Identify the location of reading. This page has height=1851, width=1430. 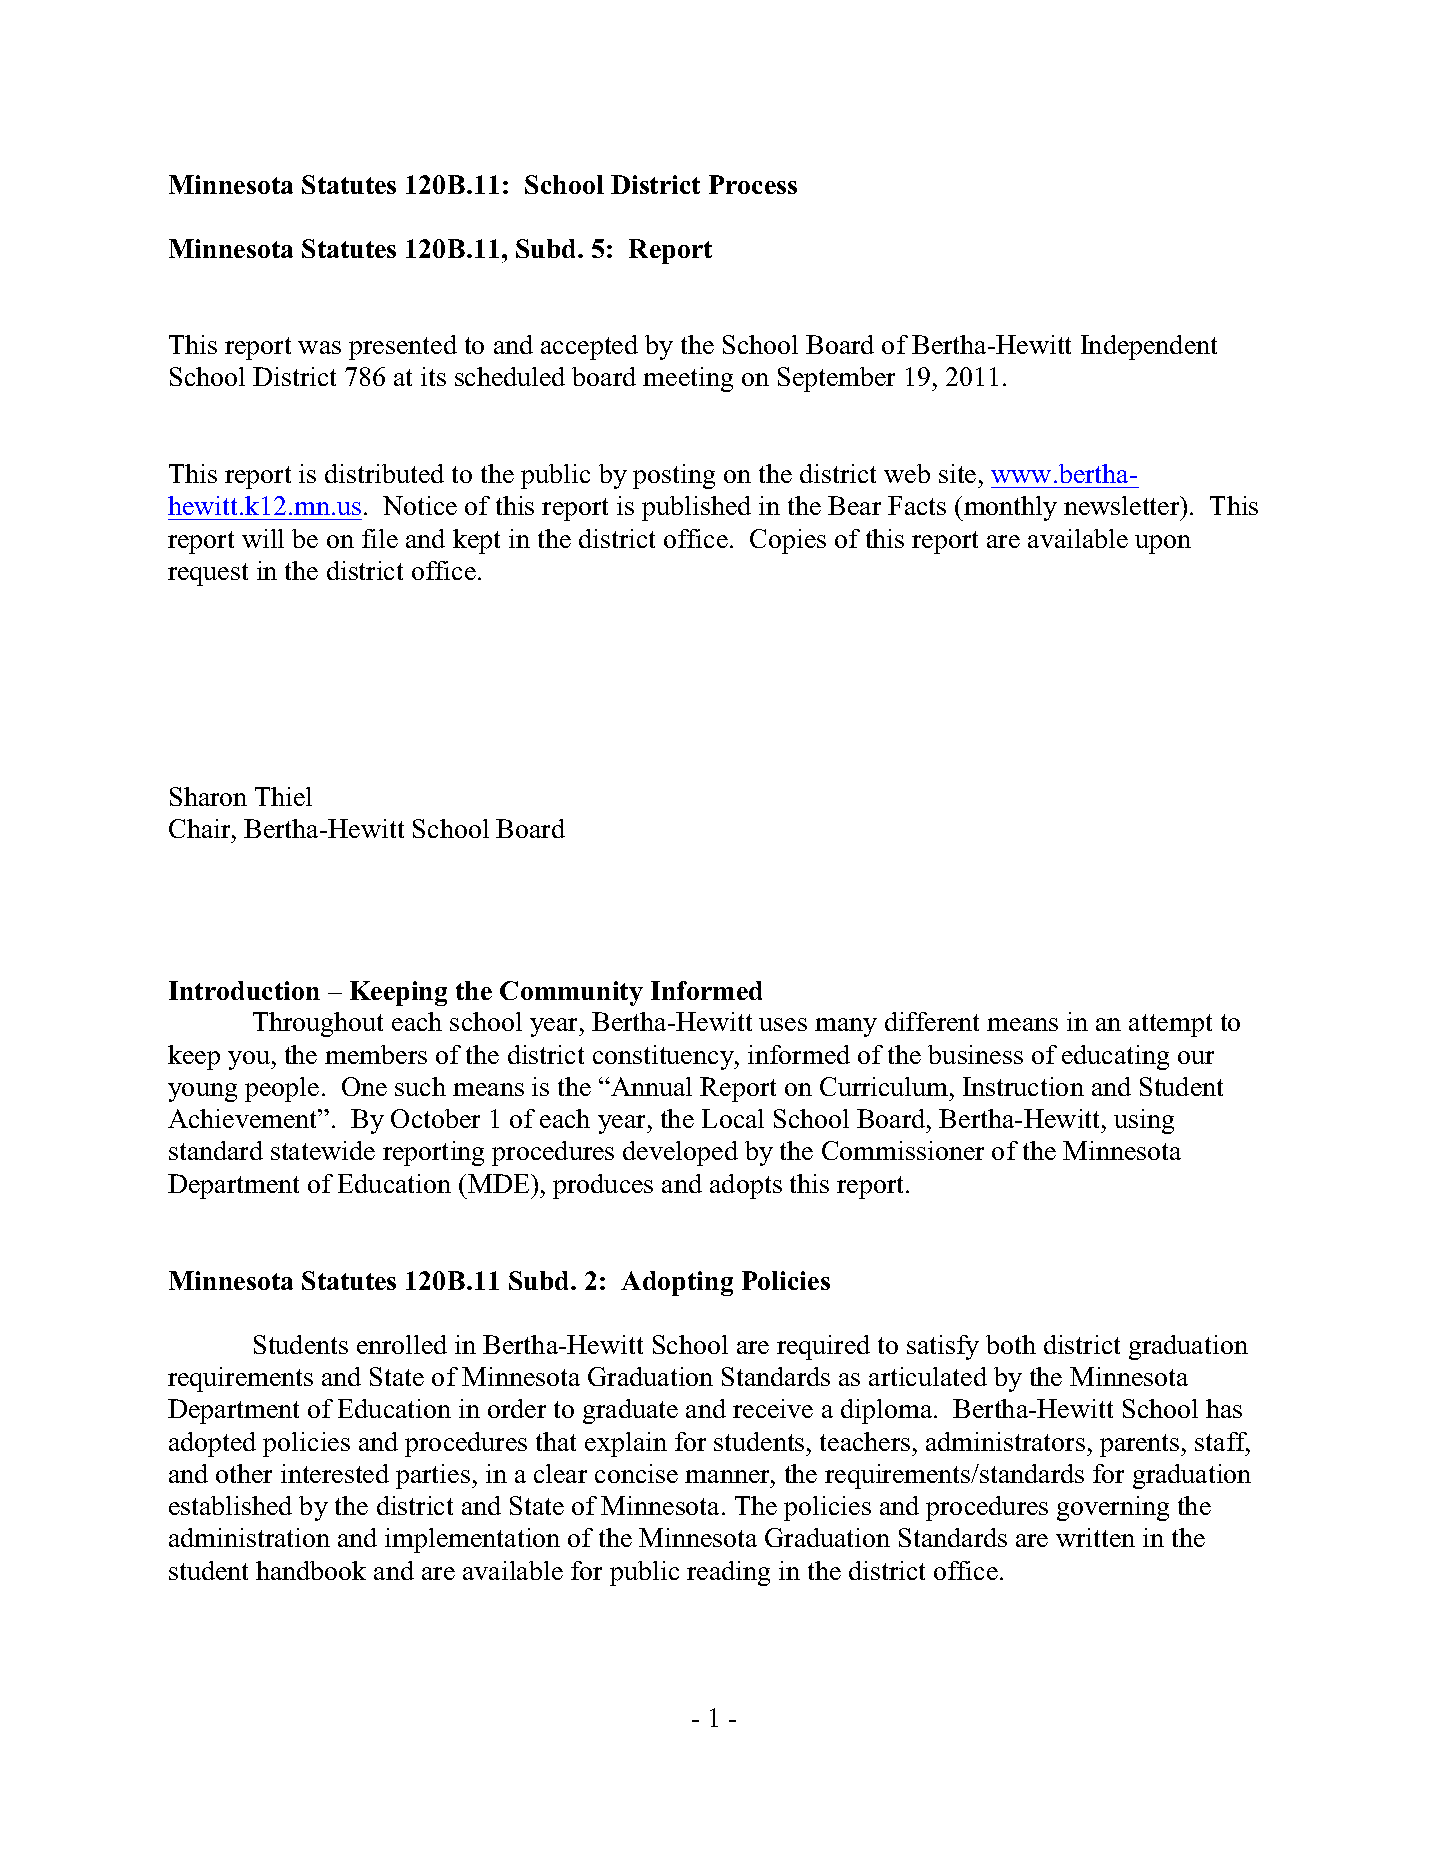
(728, 1573).
